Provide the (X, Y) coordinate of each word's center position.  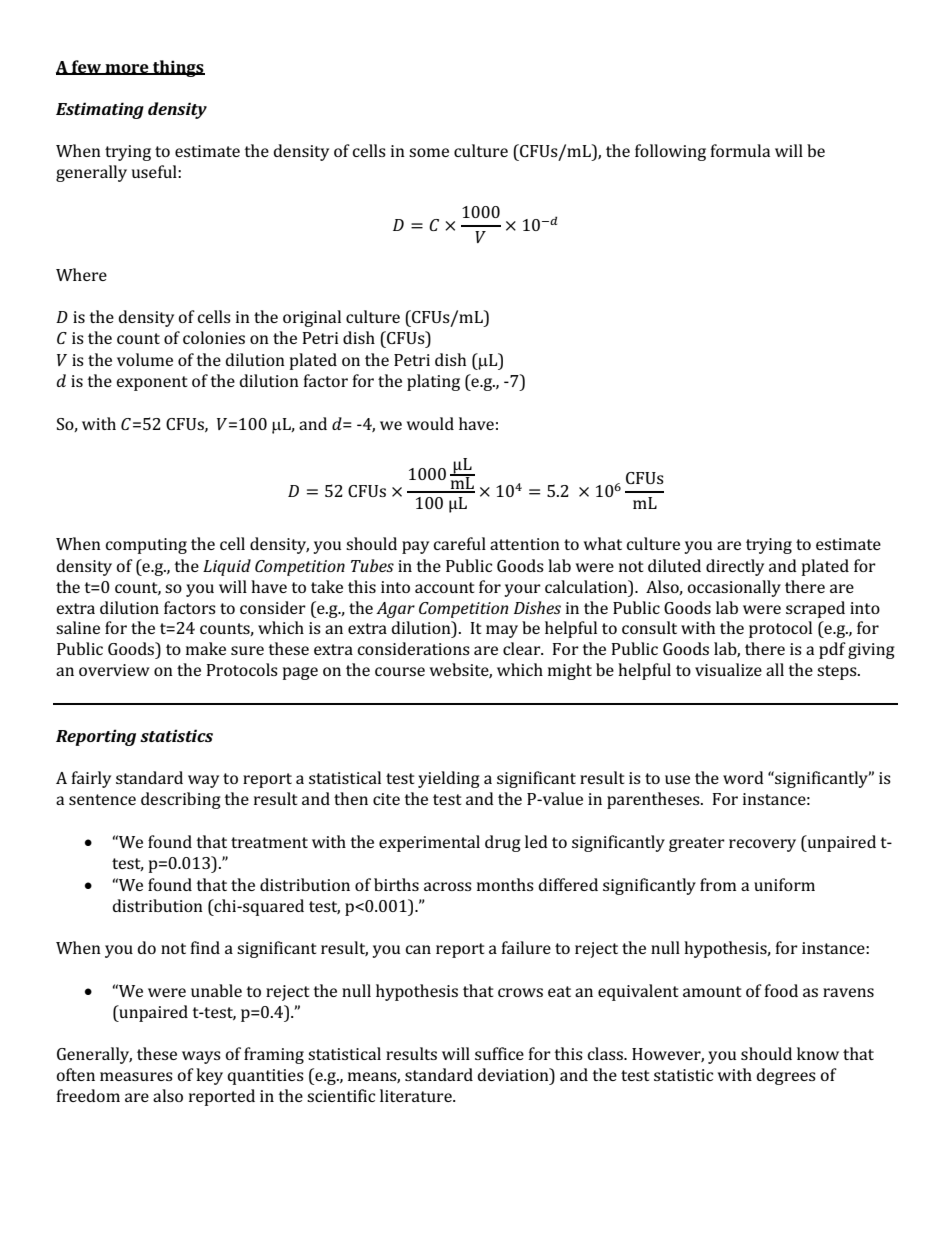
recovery (762, 845)
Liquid (227, 567)
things (178, 68)
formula (740, 150)
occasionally (734, 588)
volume (145, 359)
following (670, 152)
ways (201, 1057)
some (429, 152)
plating (433, 382)
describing (181, 800)
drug (503, 843)
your (522, 590)
